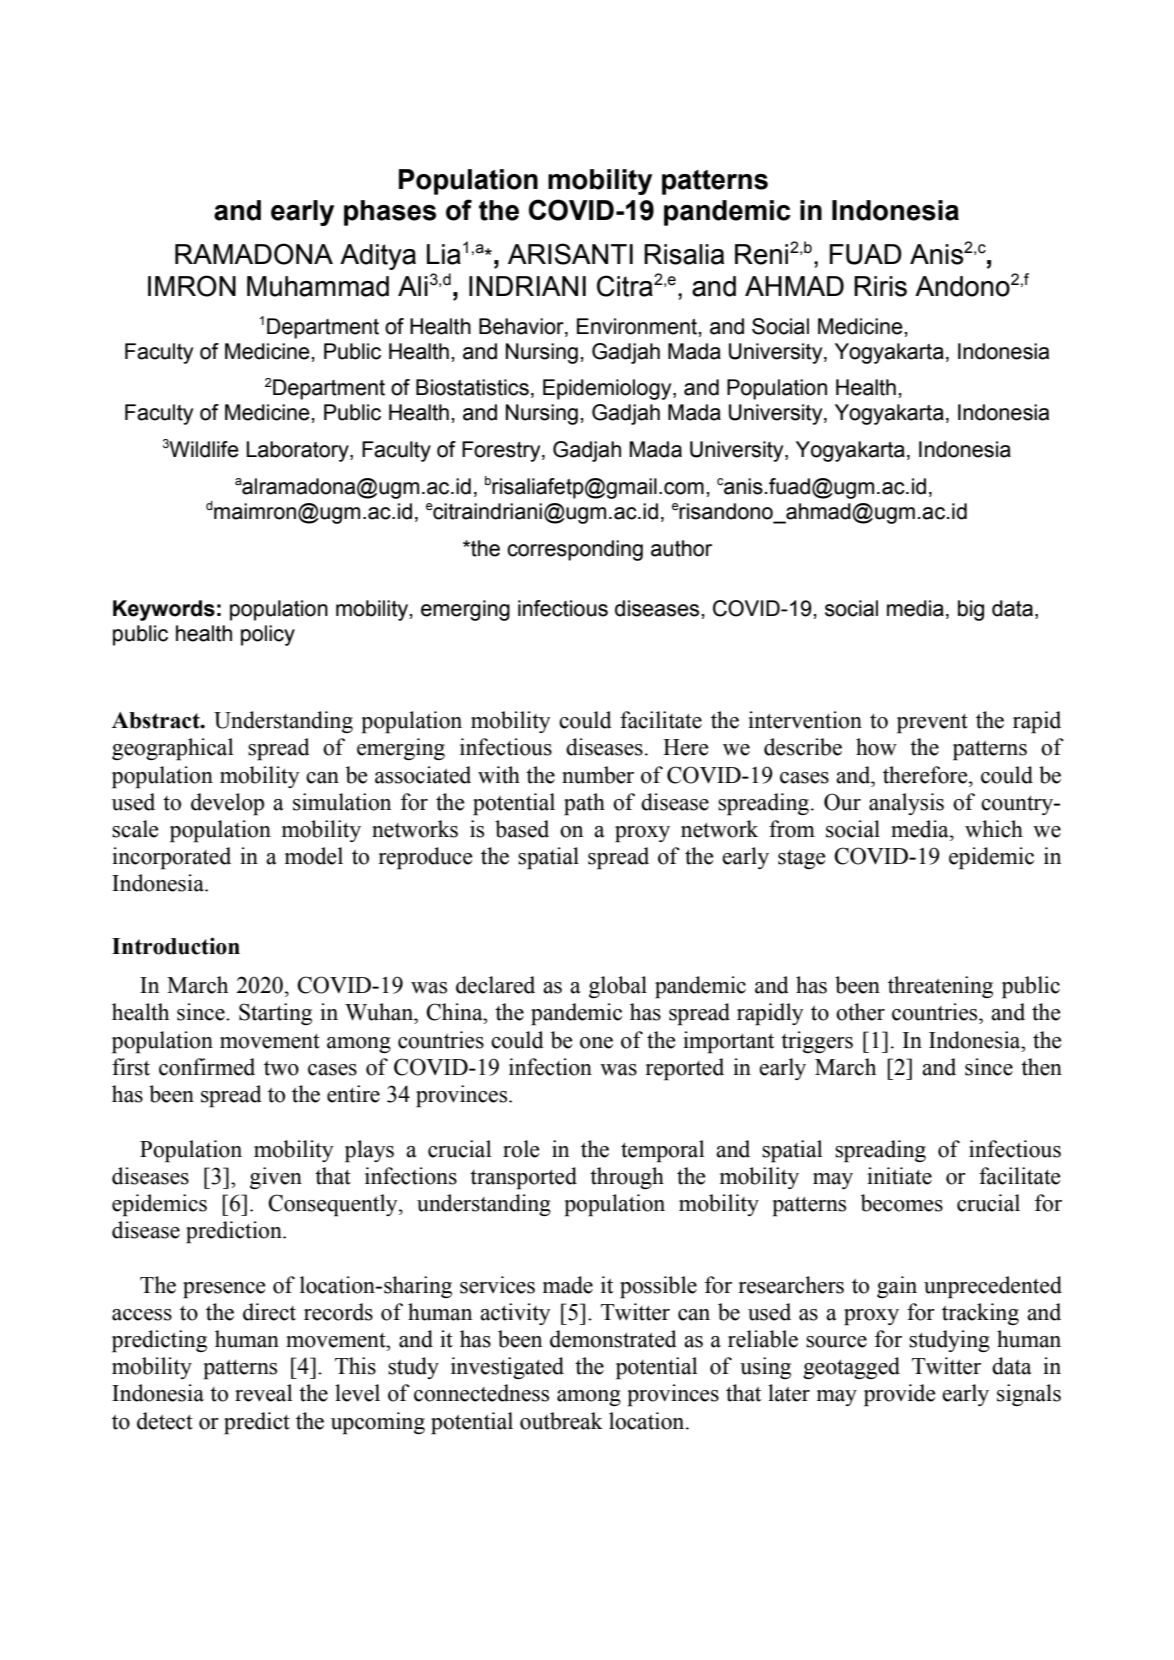  Describe the element at coordinates (268, 635) in the screenshot. I see `policy` at that location.
